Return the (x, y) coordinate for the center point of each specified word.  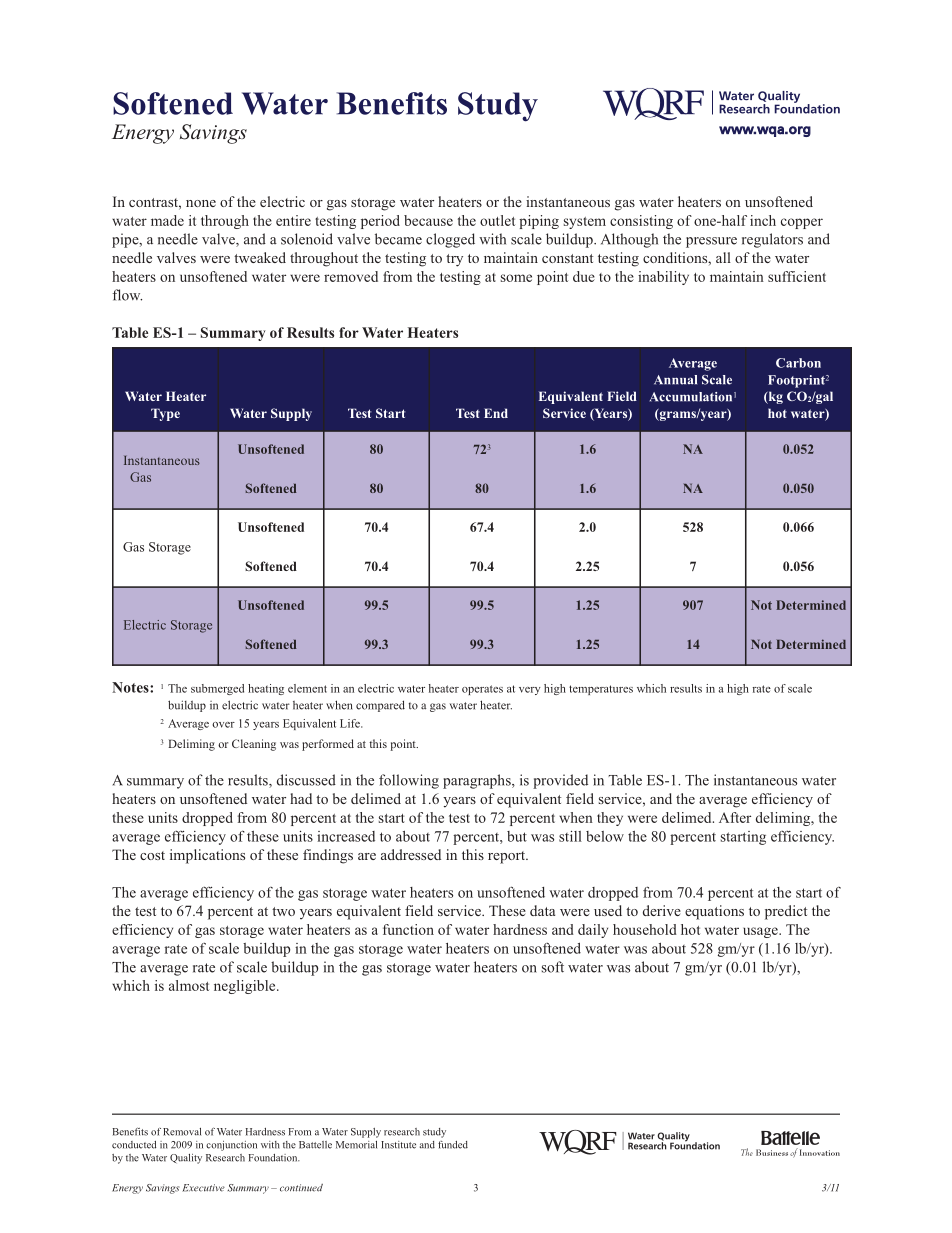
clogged (450, 240)
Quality (186, 1159)
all (723, 257)
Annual (675, 380)
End (496, 413)
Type (165, 414)
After (735, 817)
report (507, 857)
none (201, 203)
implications (207, 856)
